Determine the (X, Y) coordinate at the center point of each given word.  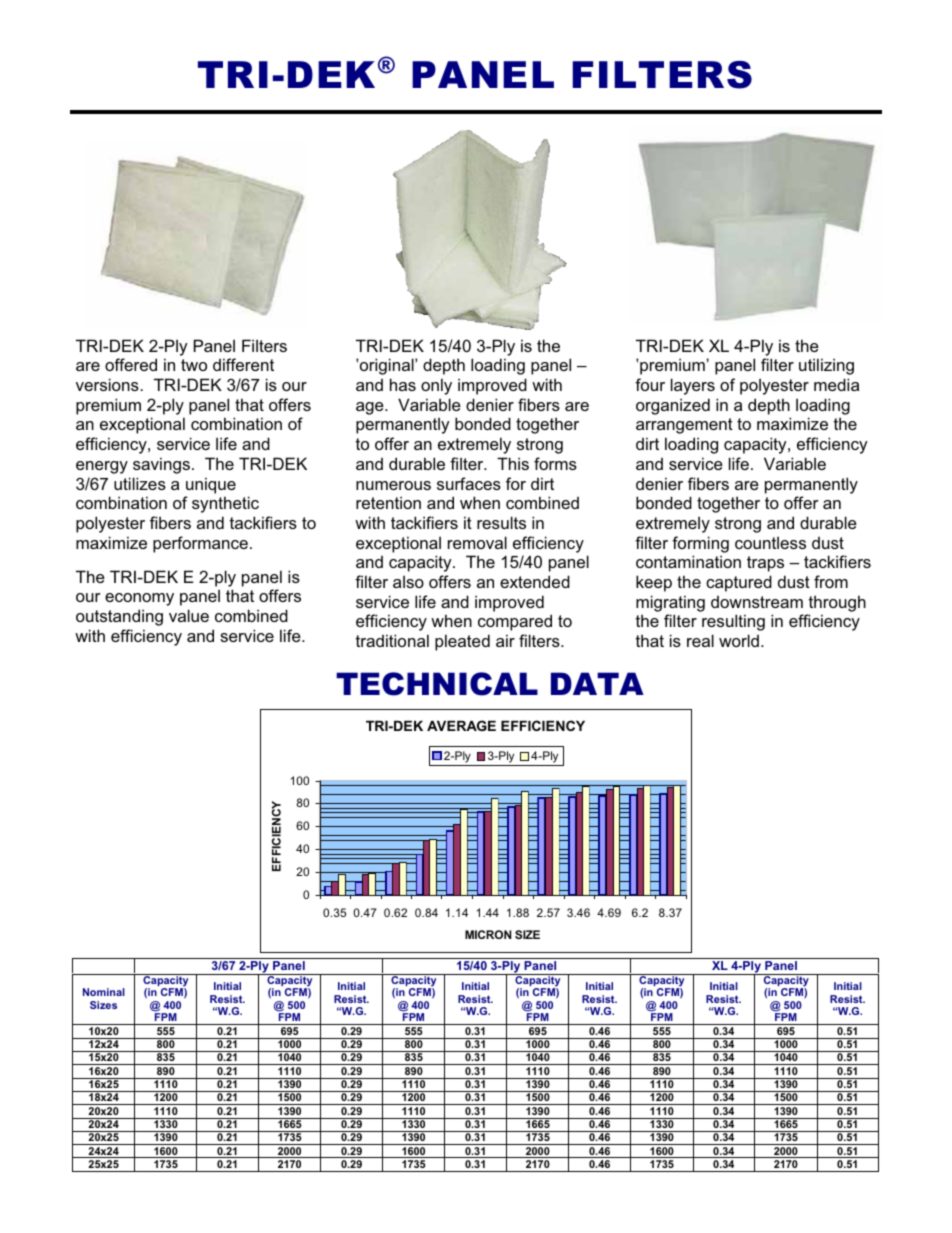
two (194, 365)
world (739, 640)
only (436, 386)
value (189, 615)
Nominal (104, 992)
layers (693, 386)
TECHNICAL (437, 684)
